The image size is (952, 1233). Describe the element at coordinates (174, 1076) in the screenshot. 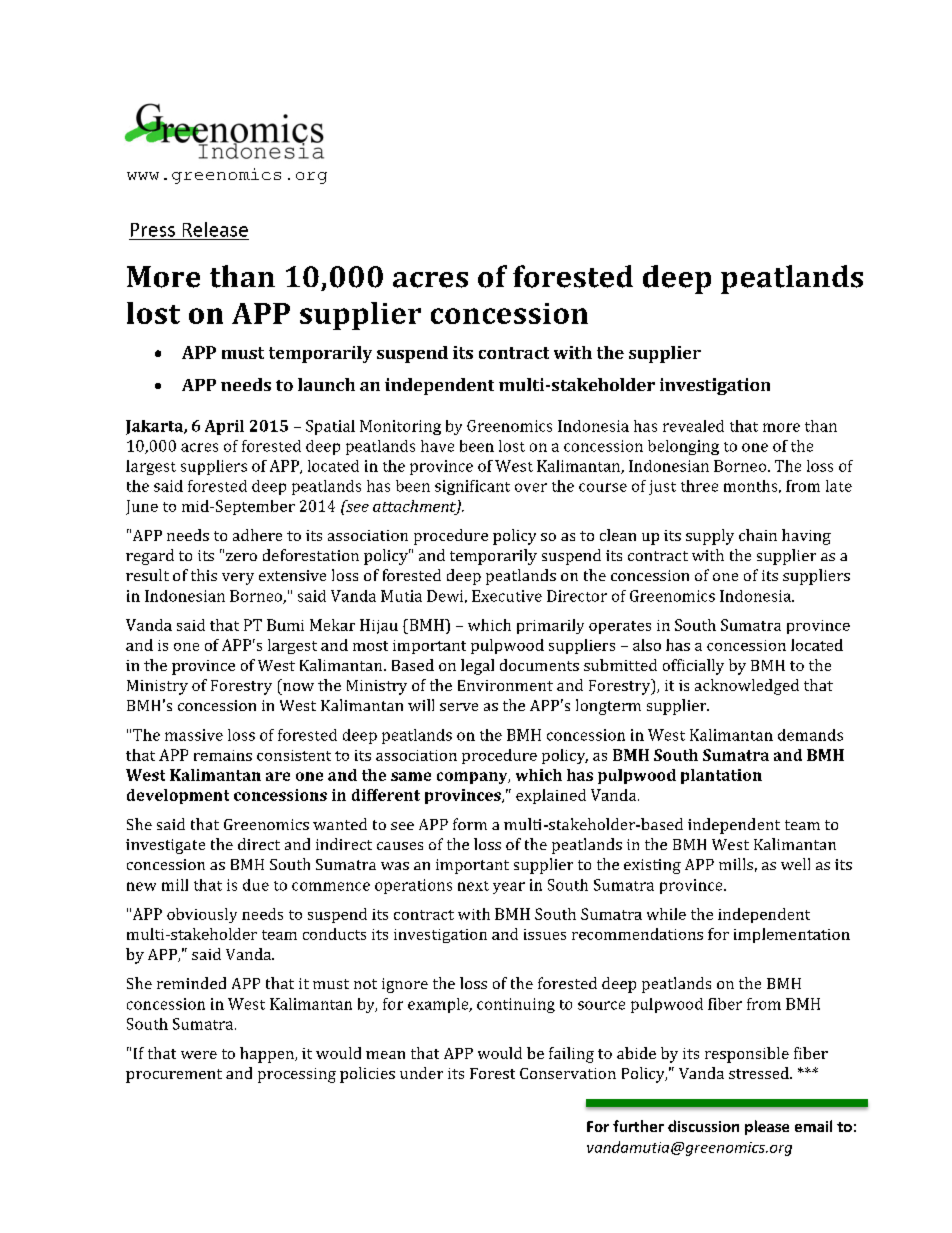

I see `procurement` at that location.
